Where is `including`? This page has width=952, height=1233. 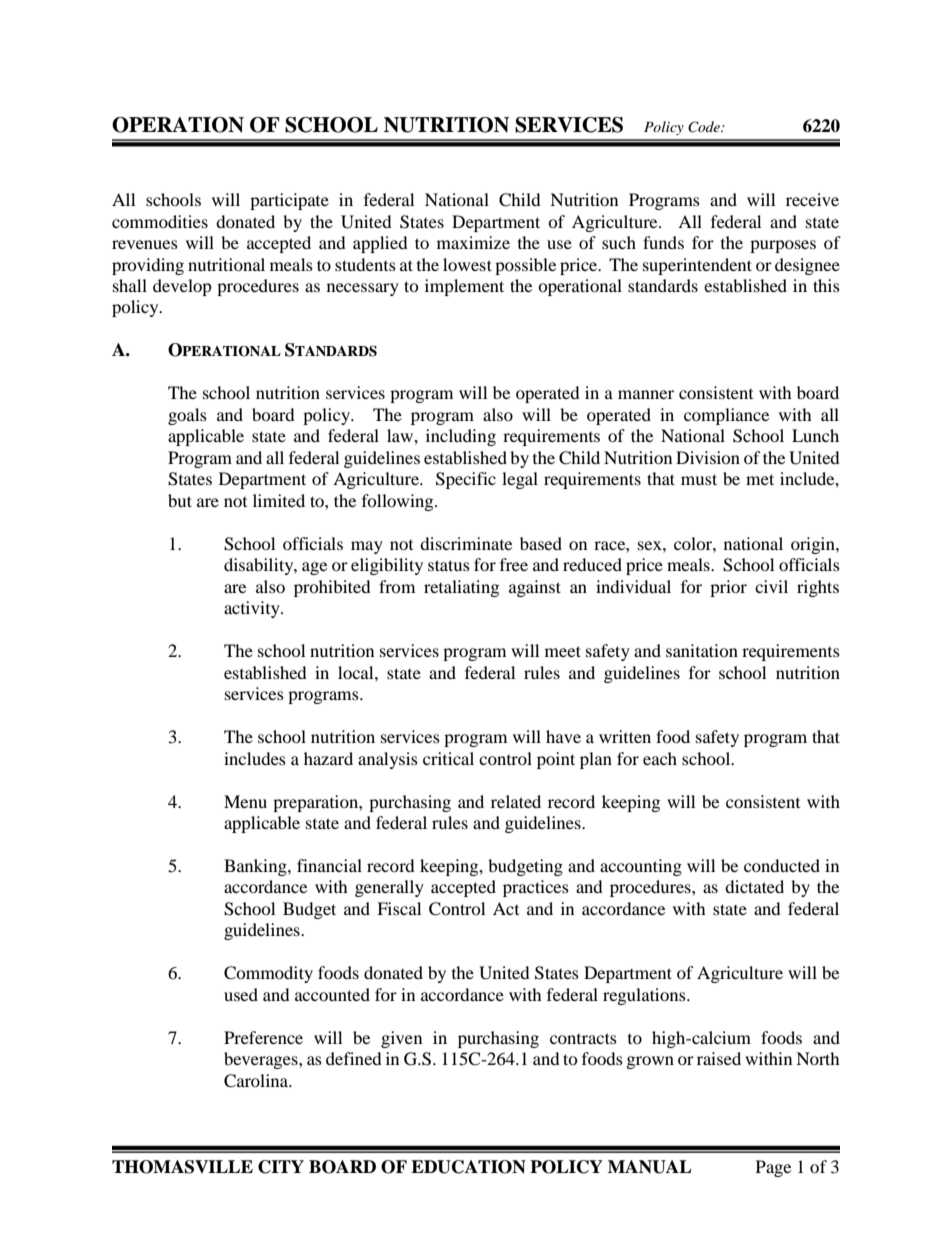 including is located at coordinates (461, 437).
